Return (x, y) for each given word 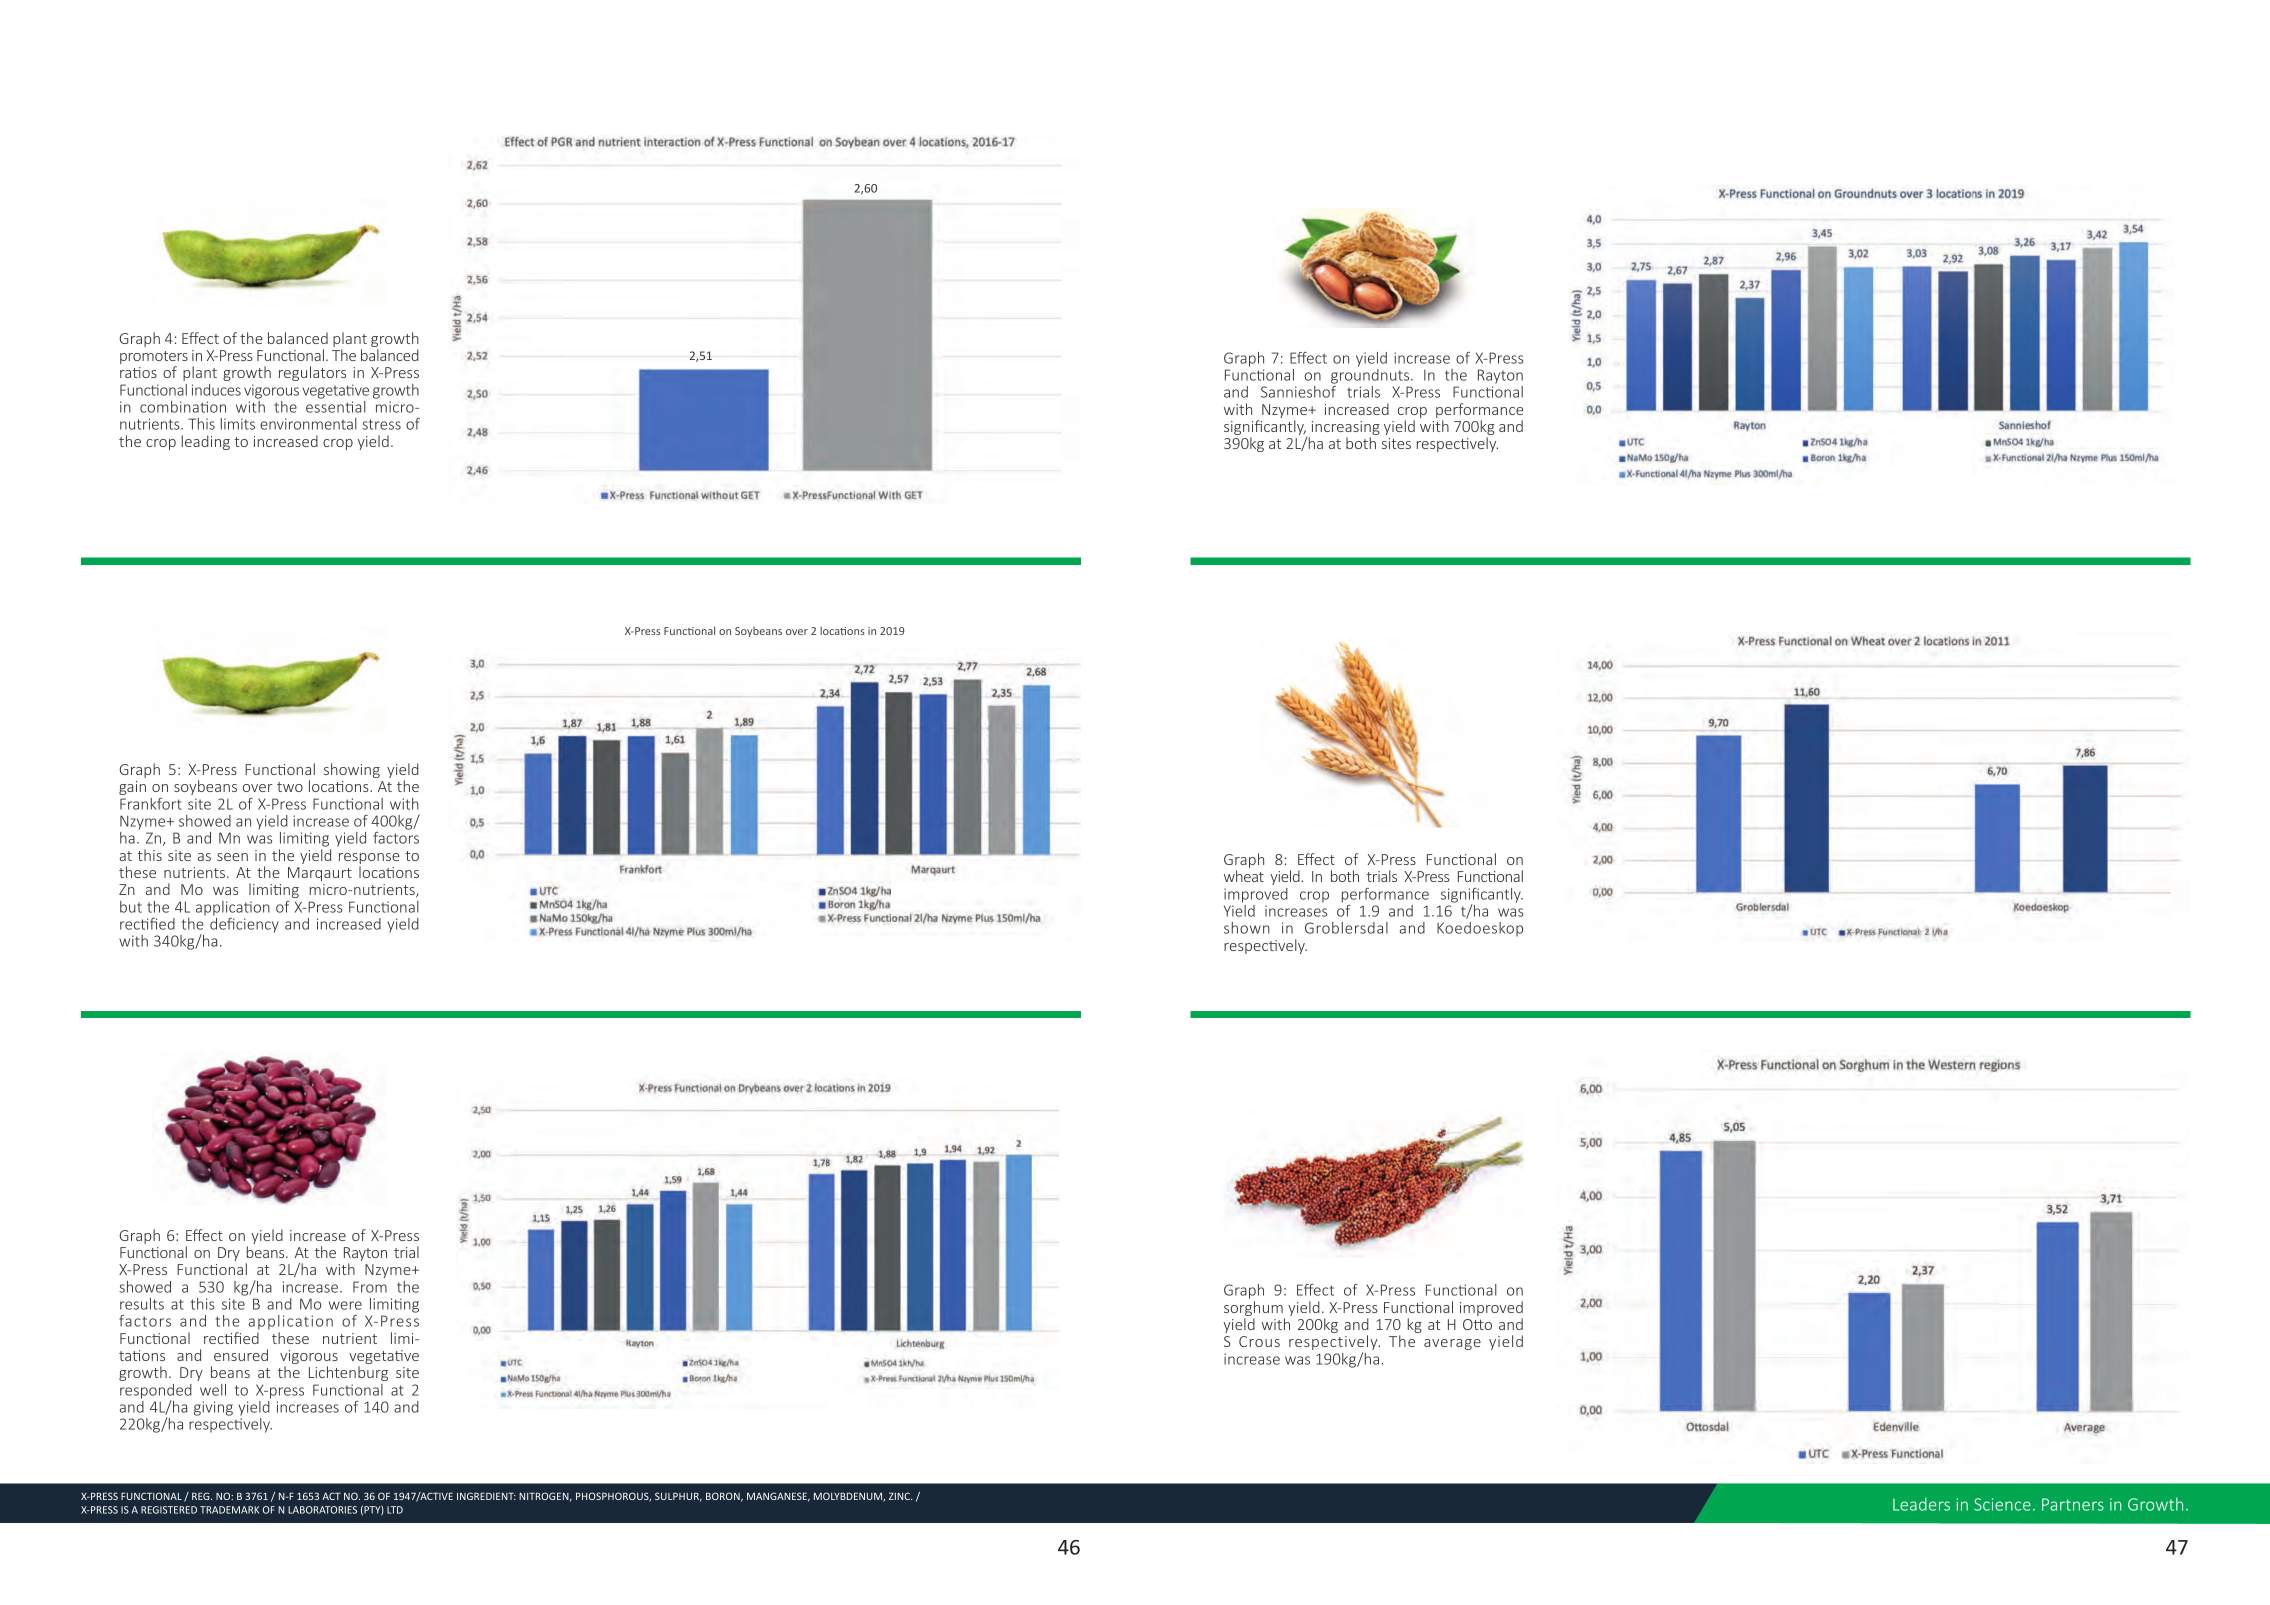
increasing (1344, 429)
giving (213, 1408)
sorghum (1254, 1310)
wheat (1244, 876)
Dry (229, 1254)
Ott (1474, 1324)
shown (1247, 928)
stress (381, 424)
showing (352, 770)
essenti (329, 407)
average (1452, 1344)
